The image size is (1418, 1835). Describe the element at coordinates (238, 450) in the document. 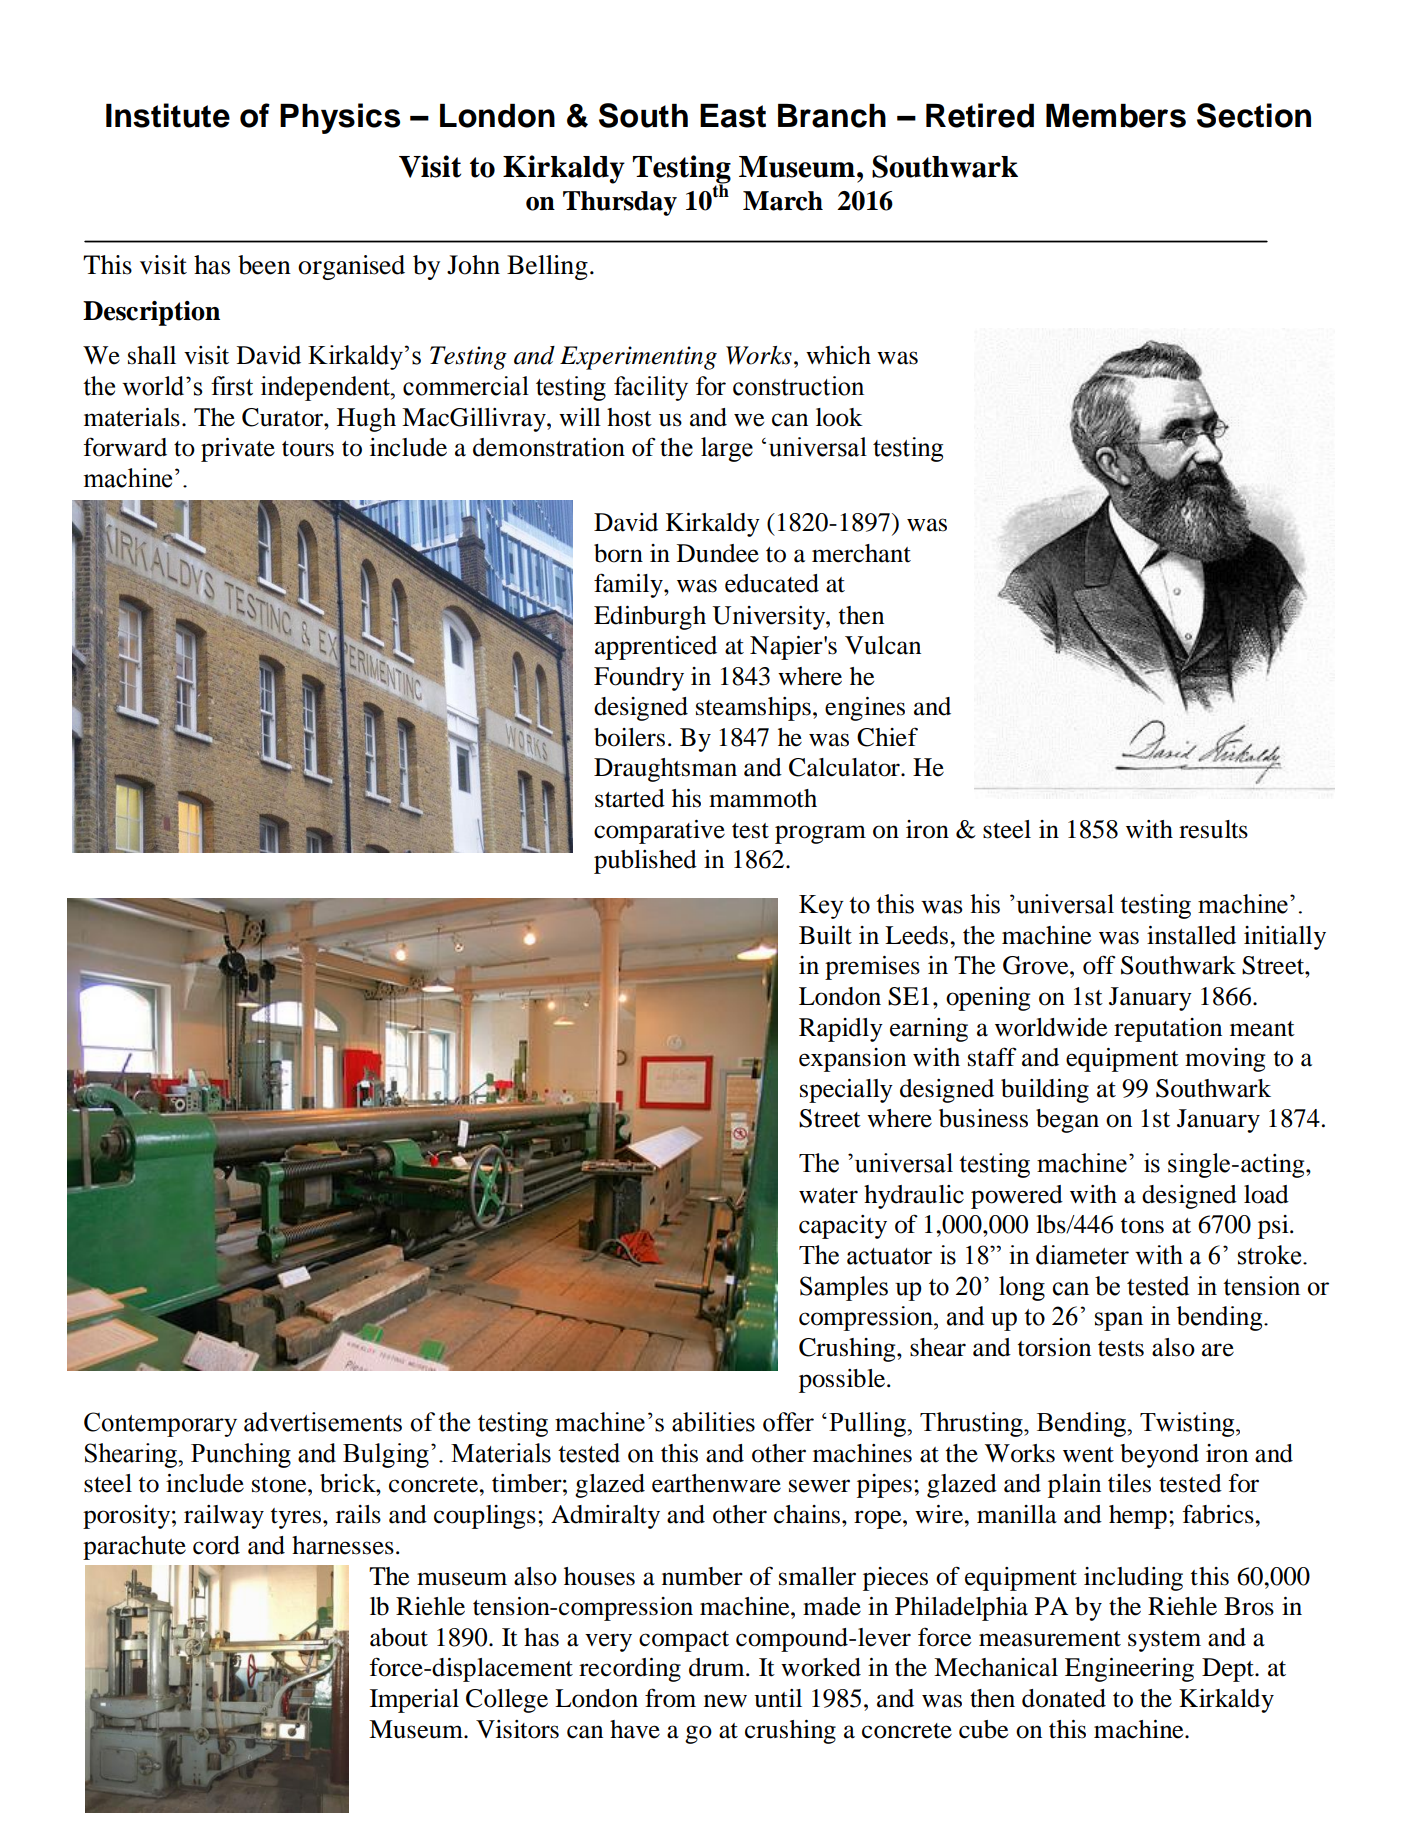

I see `private` at that location.
